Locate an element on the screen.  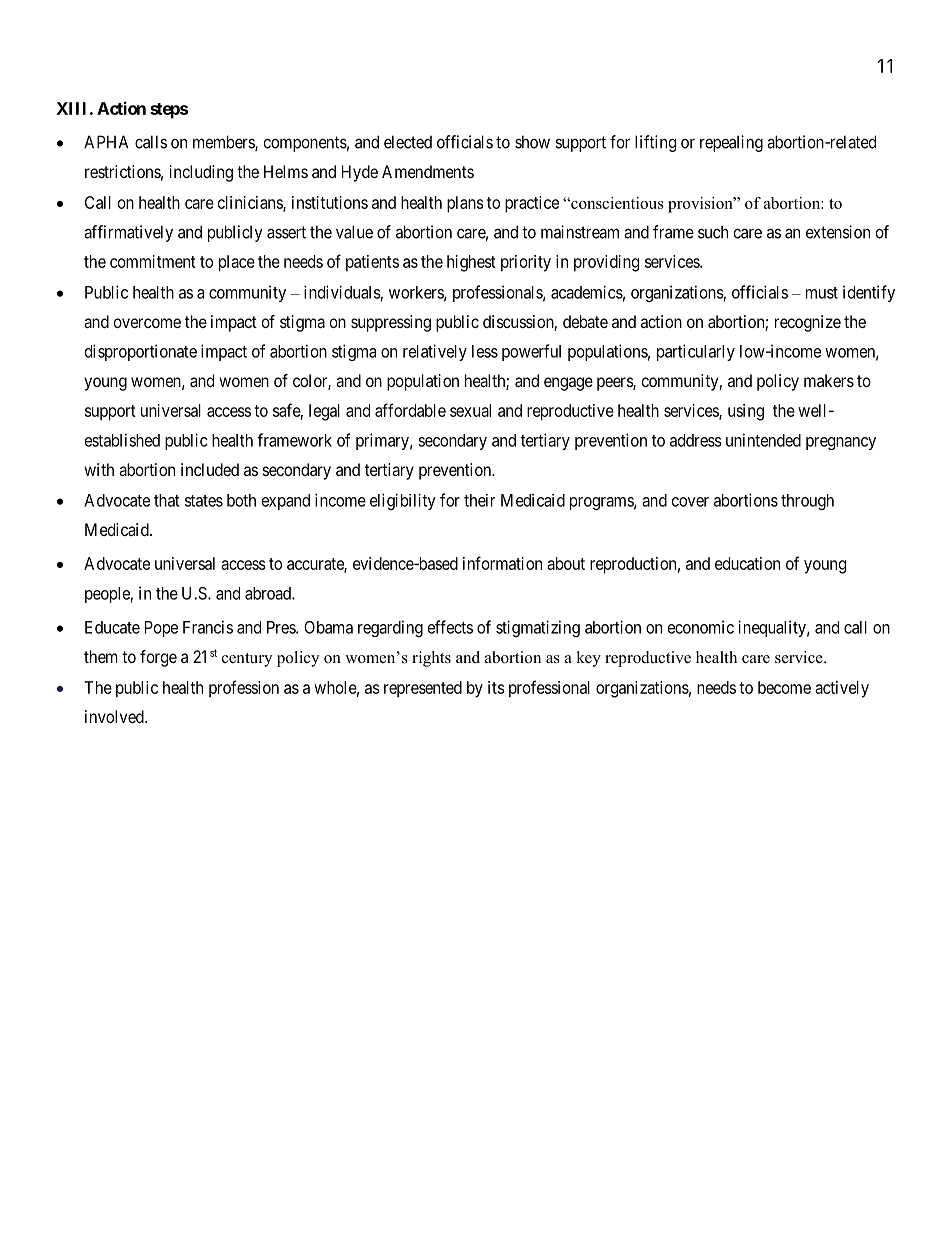
including is located at coordinates (201, 173).
